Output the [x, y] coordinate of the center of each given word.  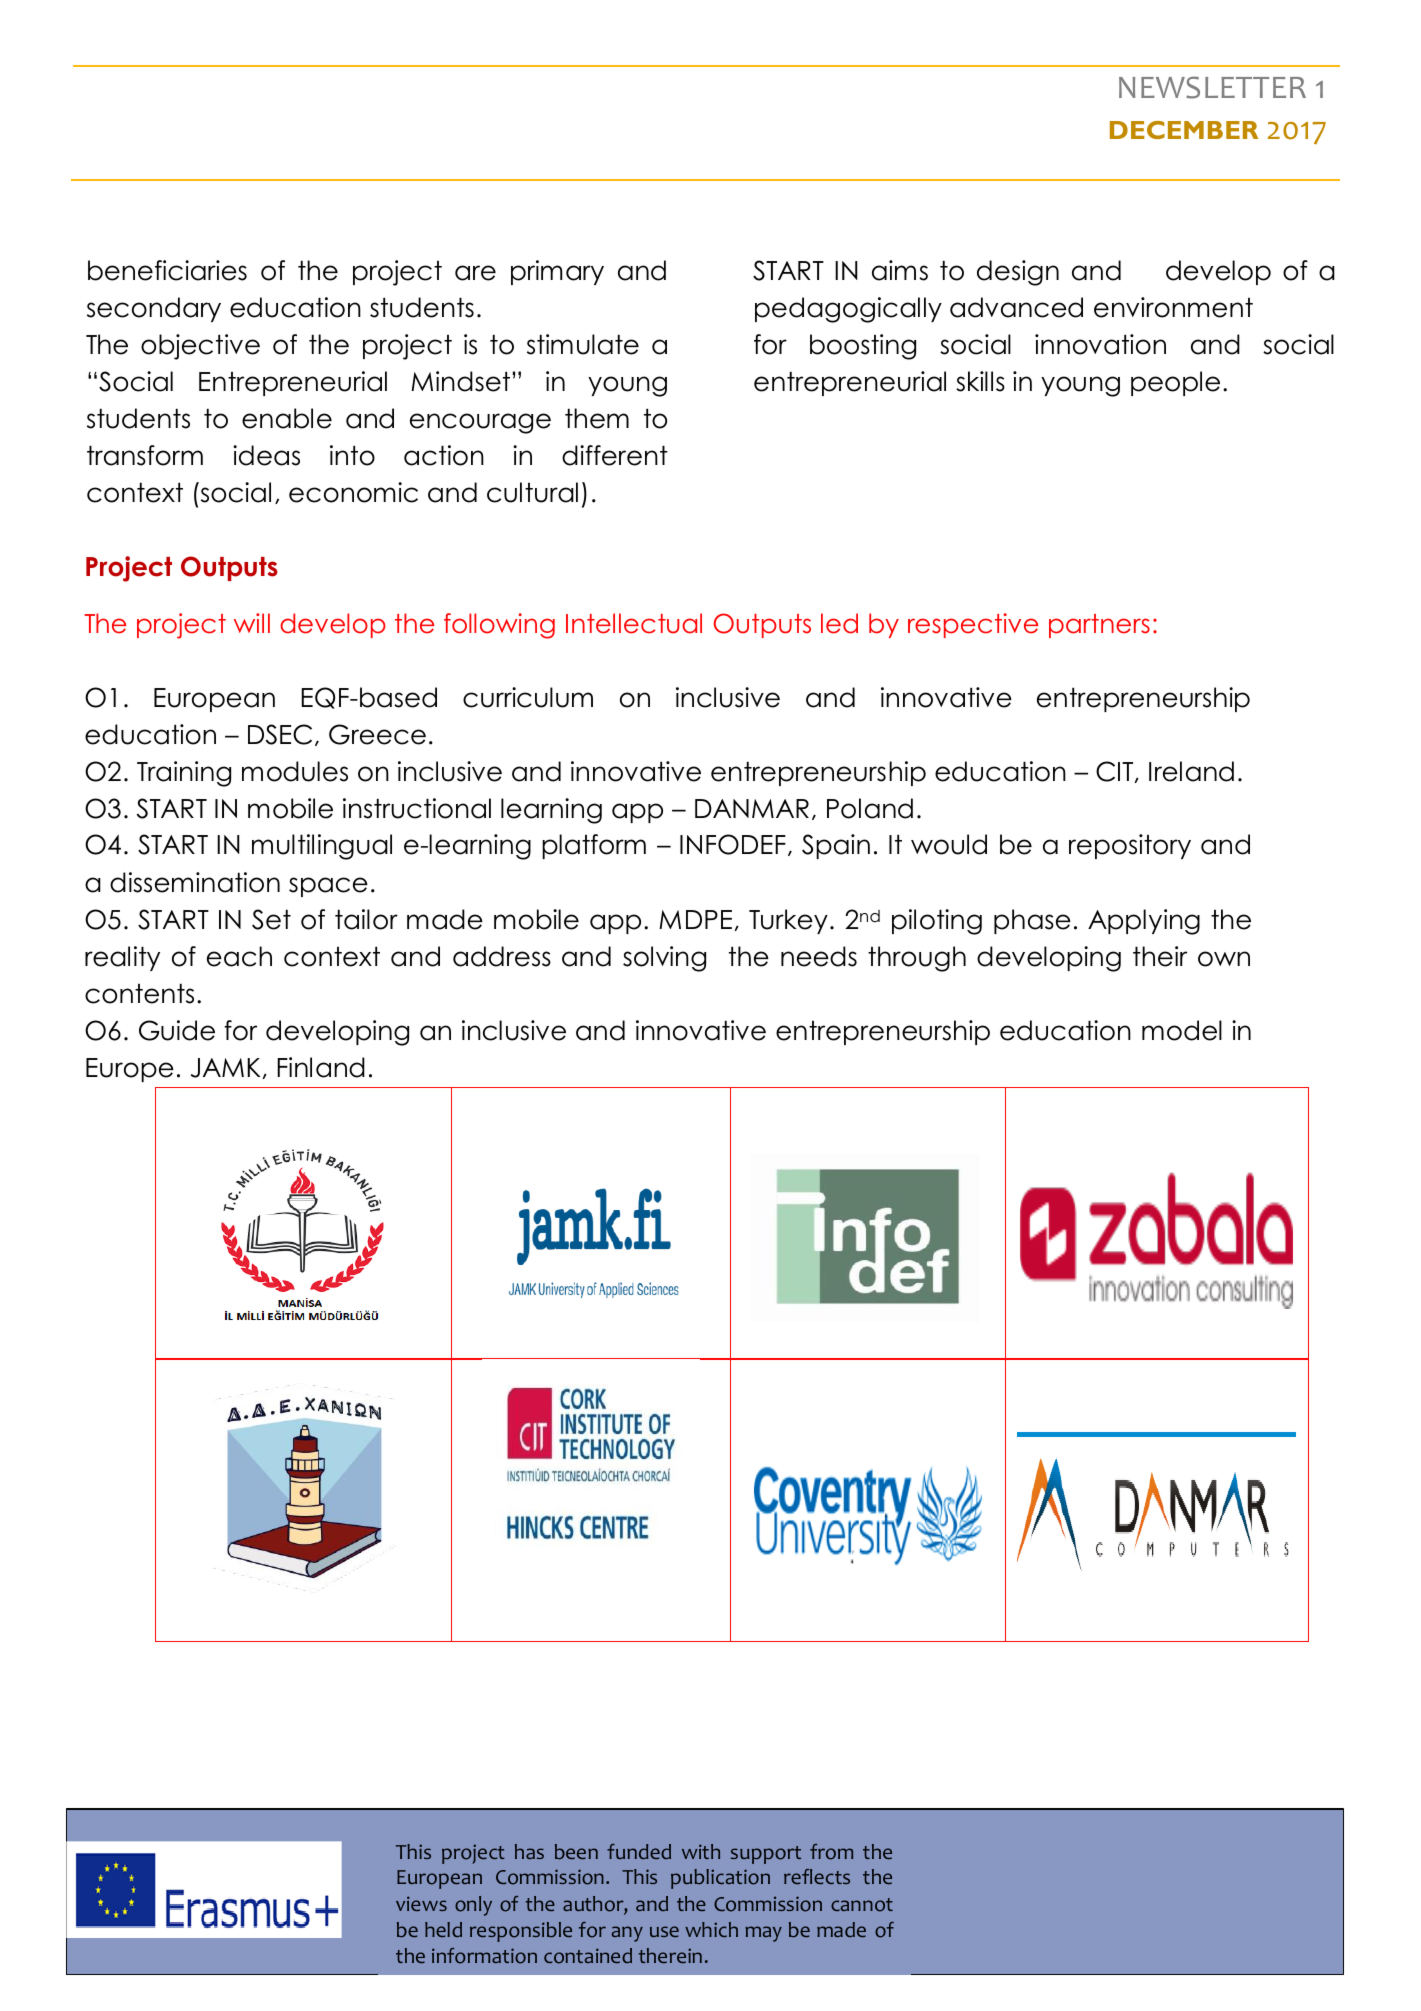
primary [557, 272]
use [664, 1931]
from [831, 1852]
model [1182, 1030]
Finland [321, 1067]
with [701, 1851]
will [252, 623]
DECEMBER [1184, 130]
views [421, 1903]
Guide [177, 1030]
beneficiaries [167, 270]
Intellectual [634, 623]
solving [664, 959]
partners [1099, 626]
